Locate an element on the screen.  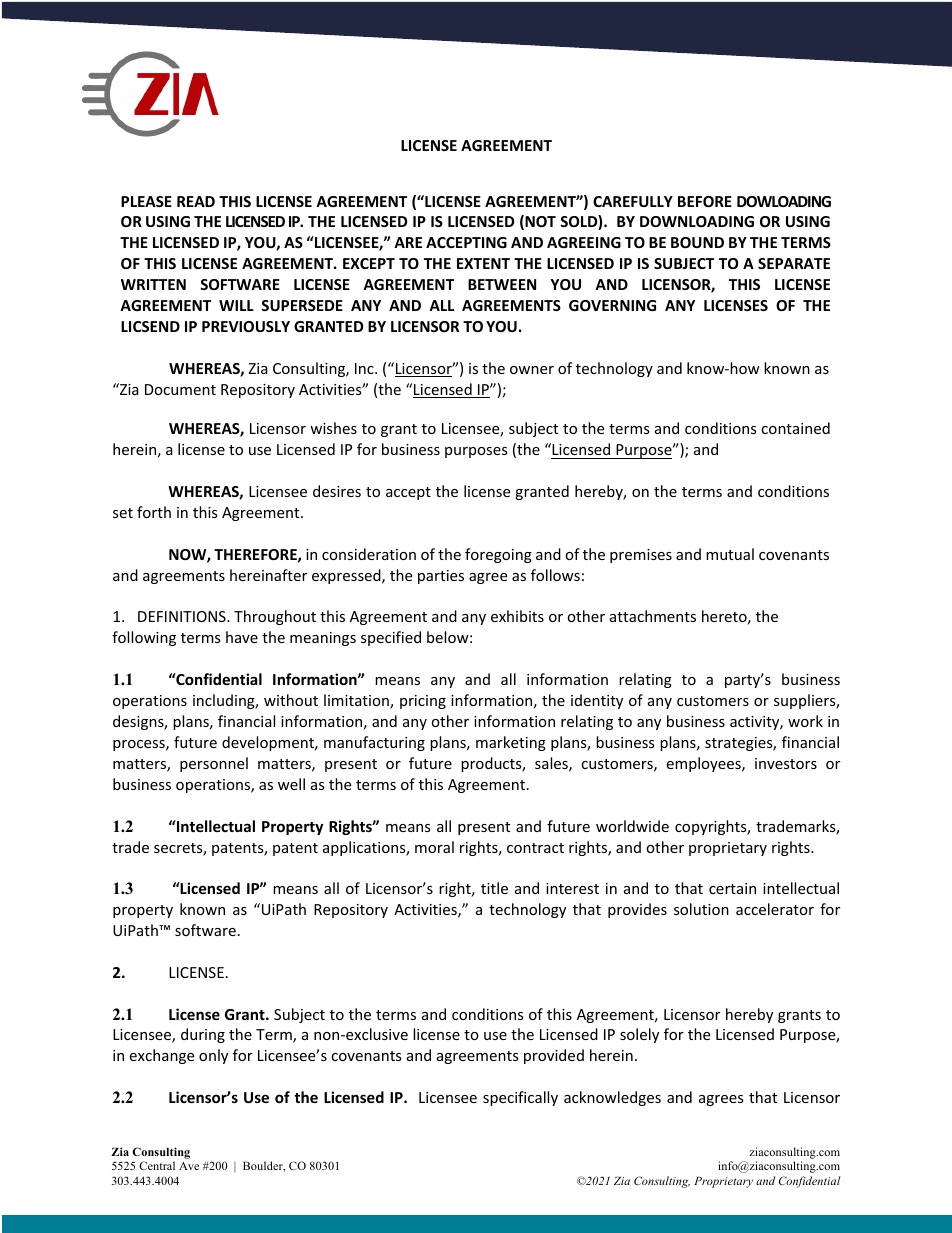
EXTENT is located at coordinates (483, 263).
